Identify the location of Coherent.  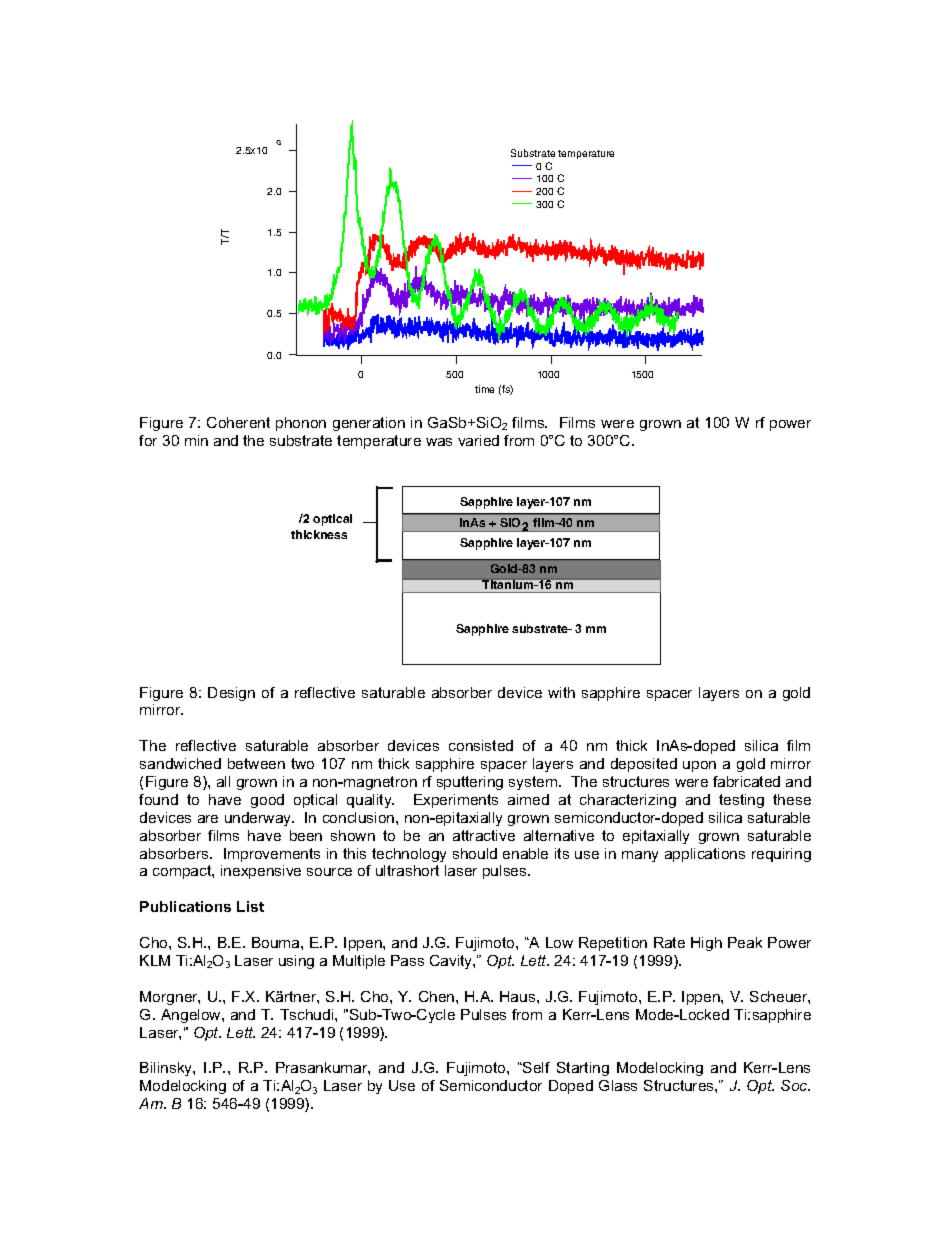
(238, 422).
